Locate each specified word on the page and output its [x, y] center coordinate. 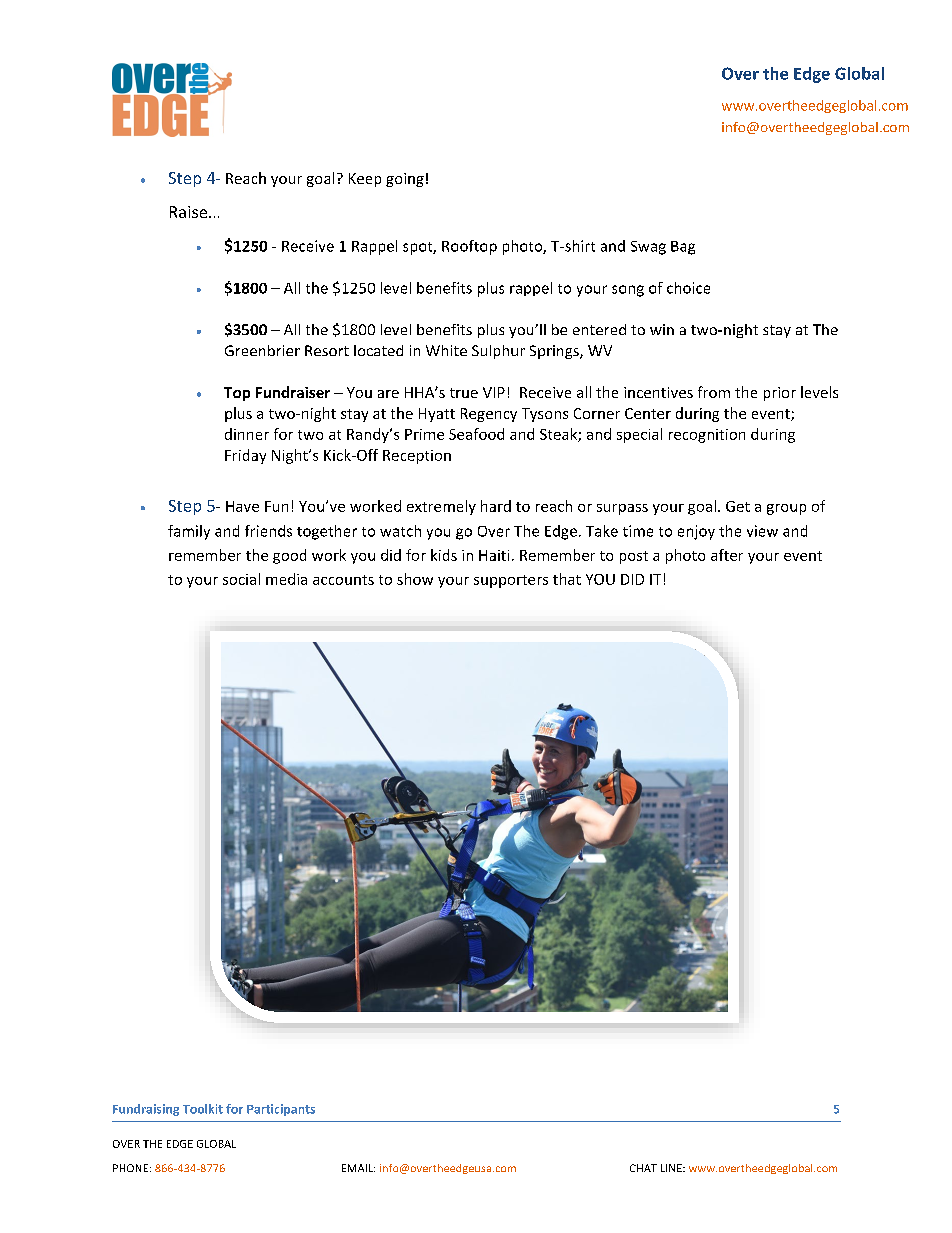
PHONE [130, 1168]
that [567, 579]
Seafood [476, 434]
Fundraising [146, 1110]
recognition [707, 436]
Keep [365, 180]
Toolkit [203, 1109]
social [241, 579]
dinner [247, 434]
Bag [683, 248]
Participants [281, 1110]
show [415, 579]
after [727, 555]
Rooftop [469, 247]
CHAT [643, 1168]
